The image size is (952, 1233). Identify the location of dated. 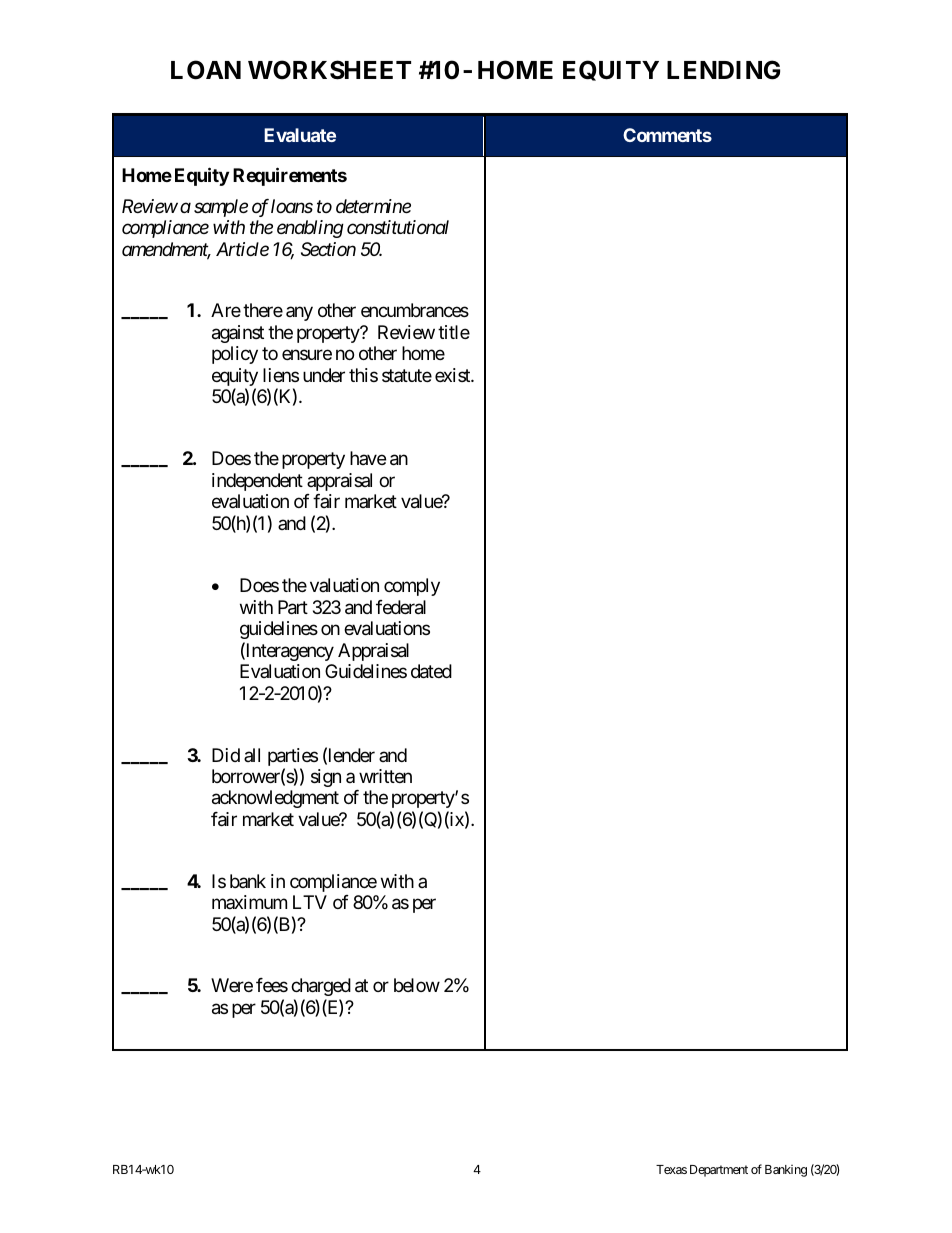
(431, 671).
